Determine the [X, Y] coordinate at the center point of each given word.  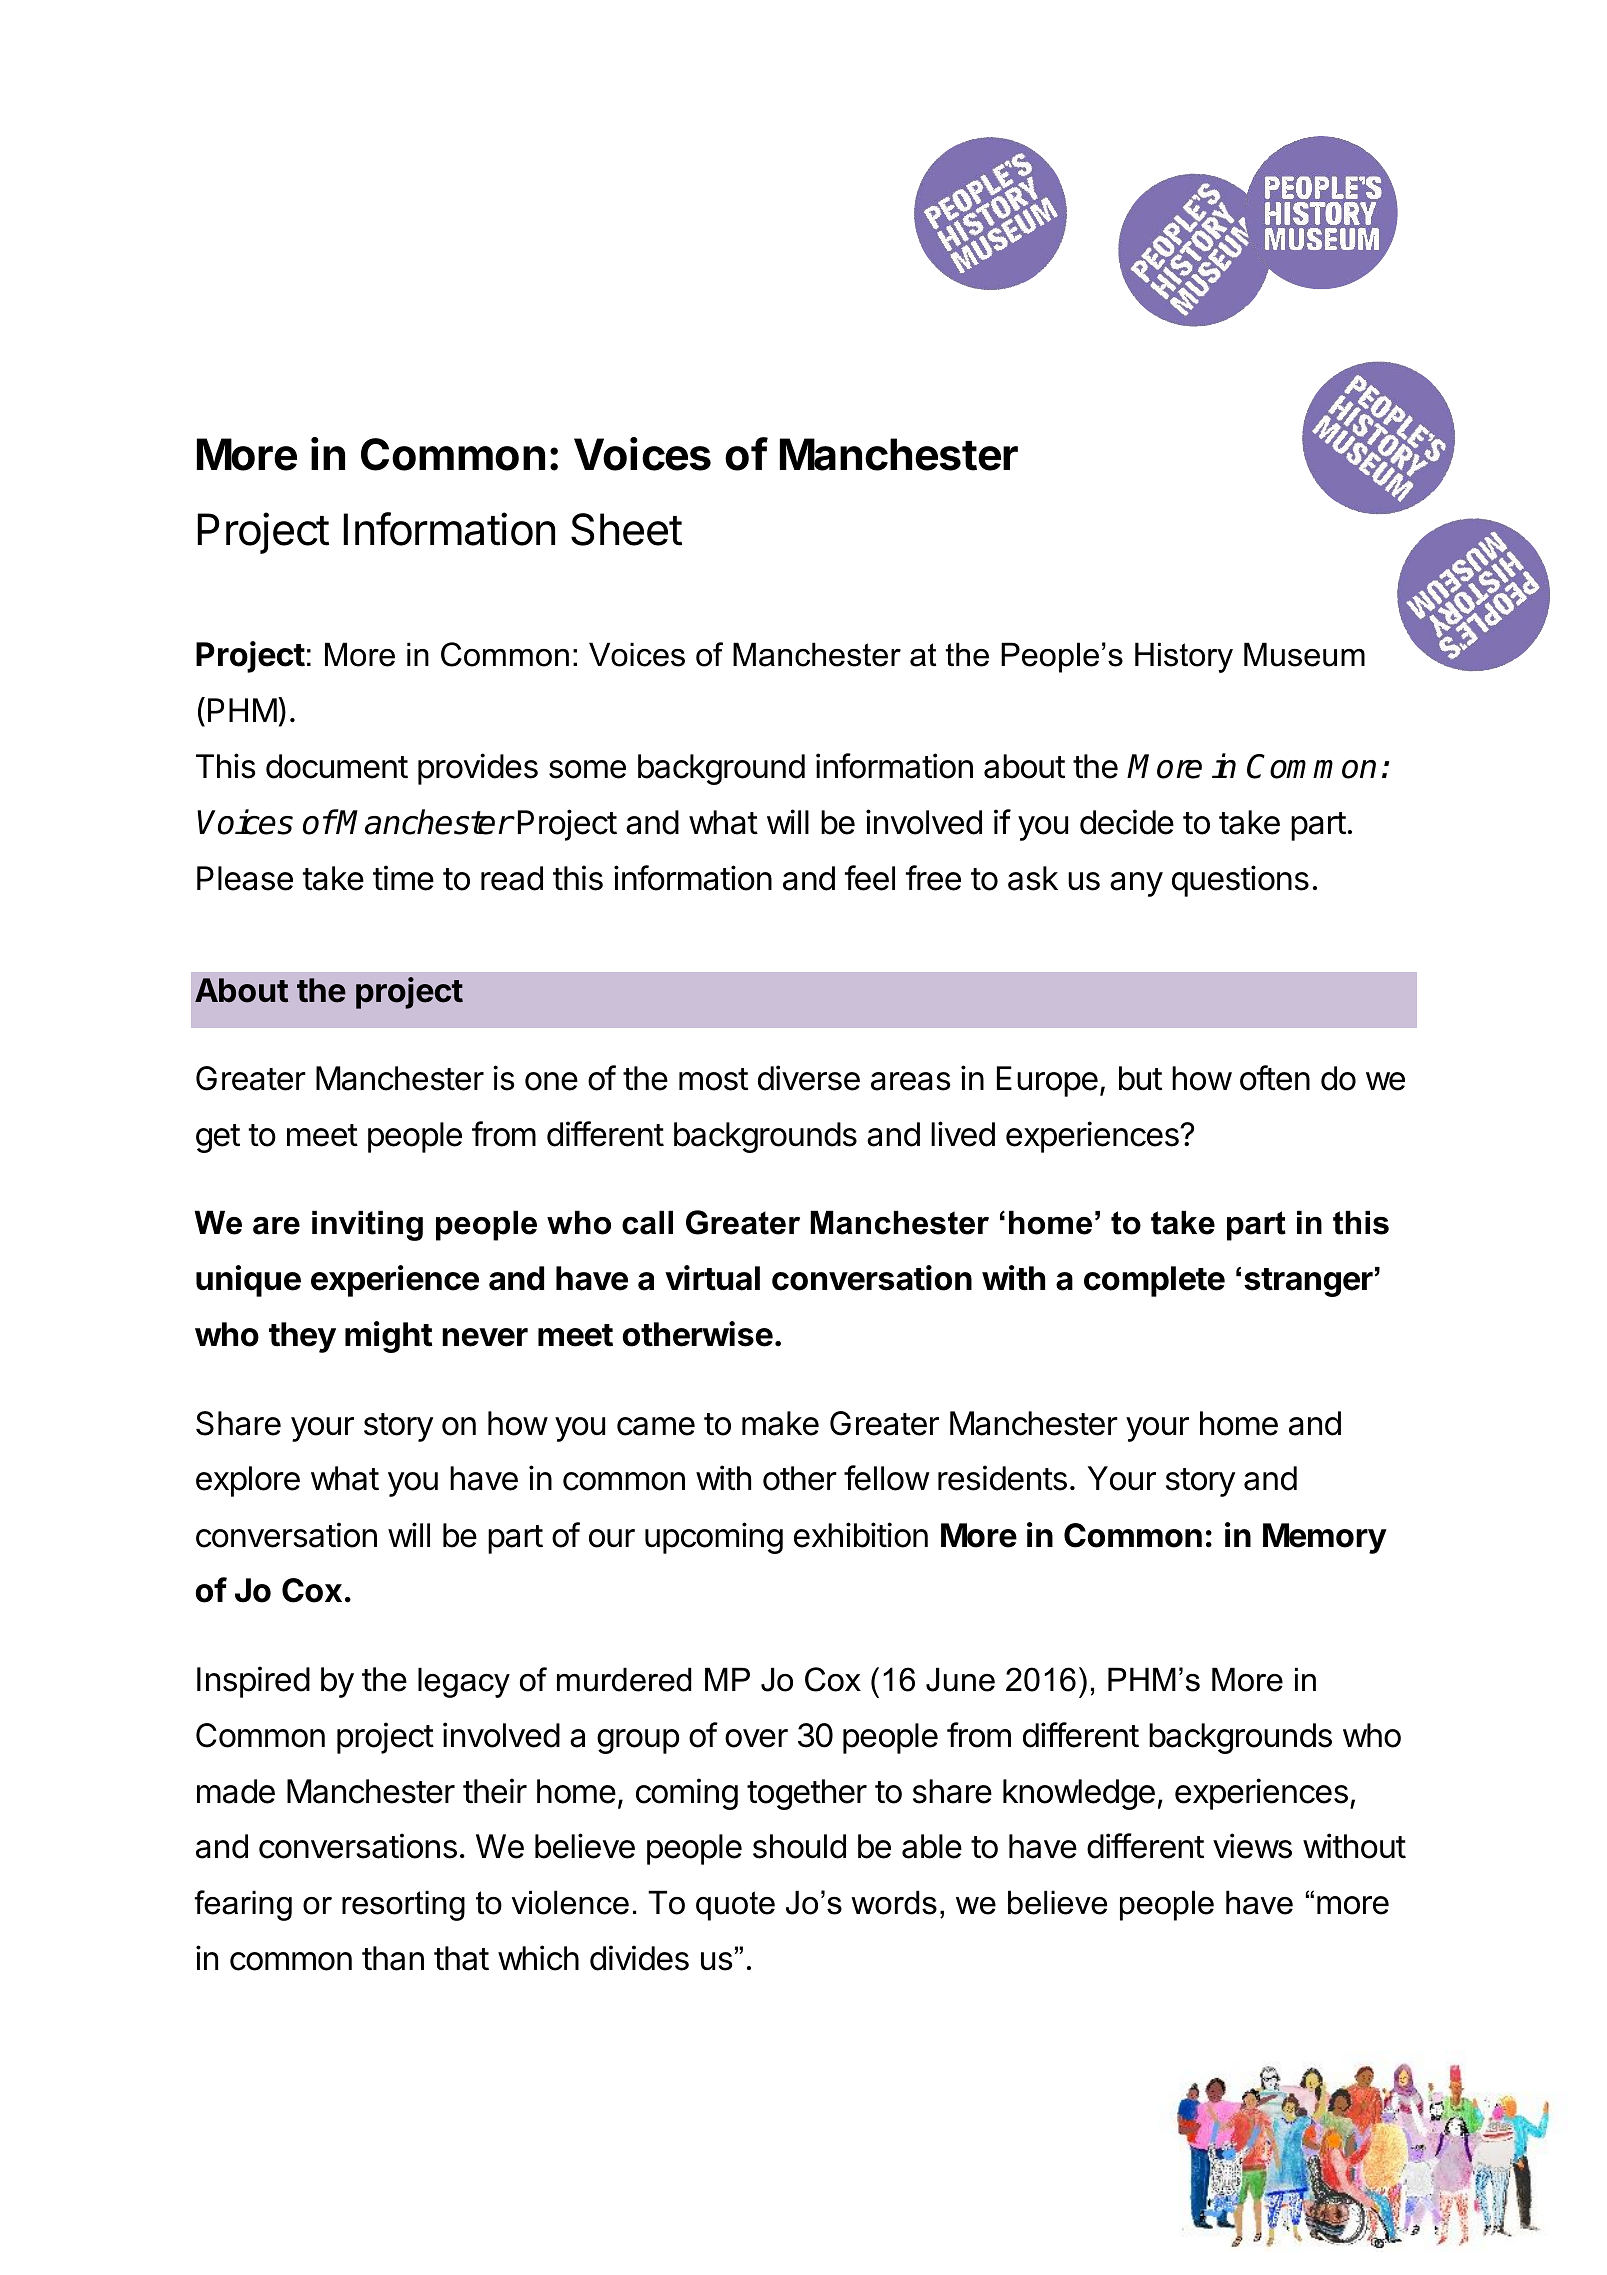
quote [735, 1906]
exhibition [861, 1535]
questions [1240, 881]
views [1252, 1846]
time [403, 878]
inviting [367, 1225]
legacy [464, 1682]
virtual [712, 1278]
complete [1154, 1281]
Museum [1304, 654]
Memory [1325, 1538]
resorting [403, 1905]
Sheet [626, 529]
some [587, 769]
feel [870, 878]
